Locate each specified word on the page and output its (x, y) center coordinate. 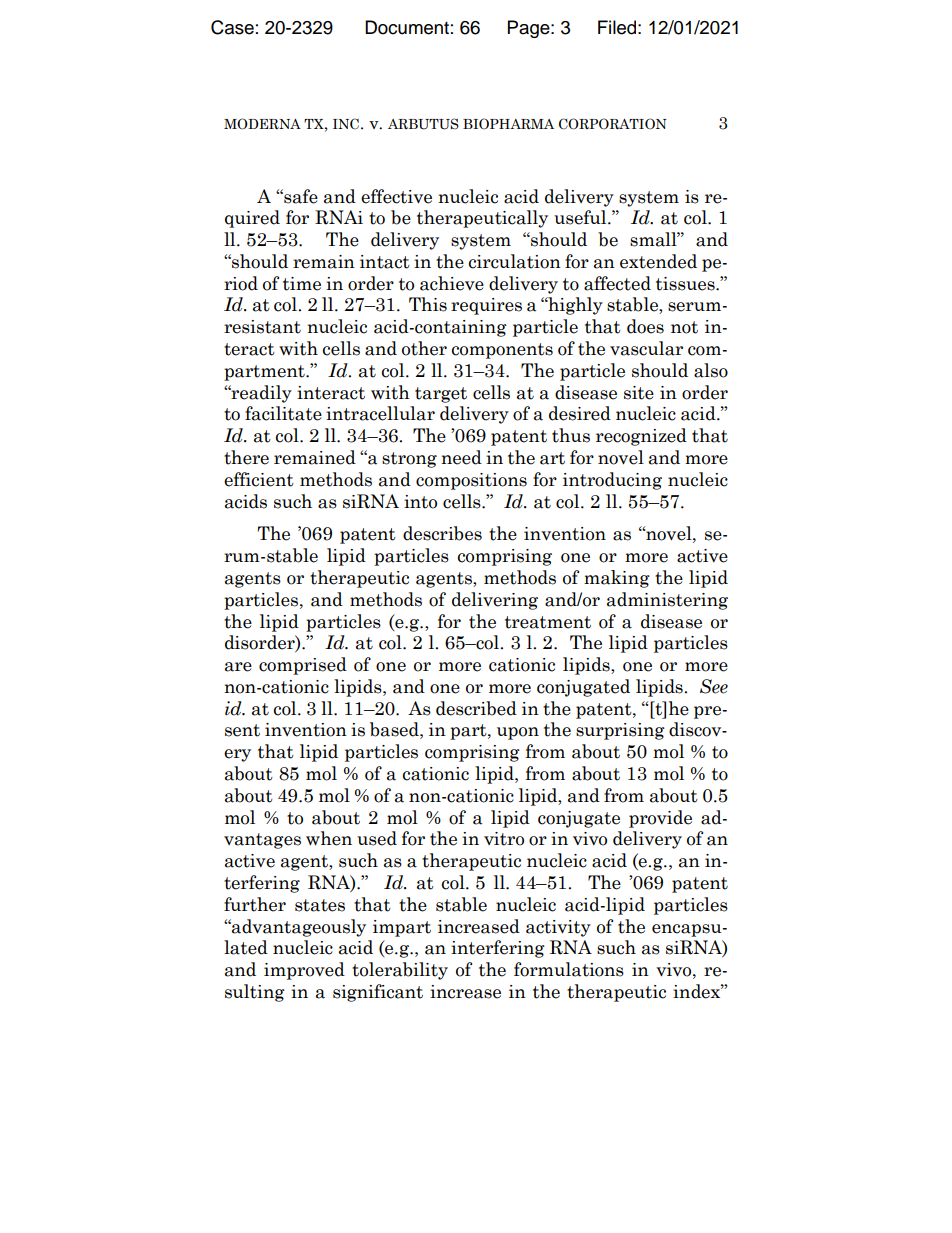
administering (667, 601)
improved (304, 971)
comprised (303, 666)
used (377, 838)
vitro (504, 839)
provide (660, 819)
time (302, 284)
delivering (495, 601)
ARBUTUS (423, 124)
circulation (515, 261)
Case (232, 27)
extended (658, 261)
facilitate (283, 413)
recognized (641, 437)
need (461, 457)
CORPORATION (613, 124)
